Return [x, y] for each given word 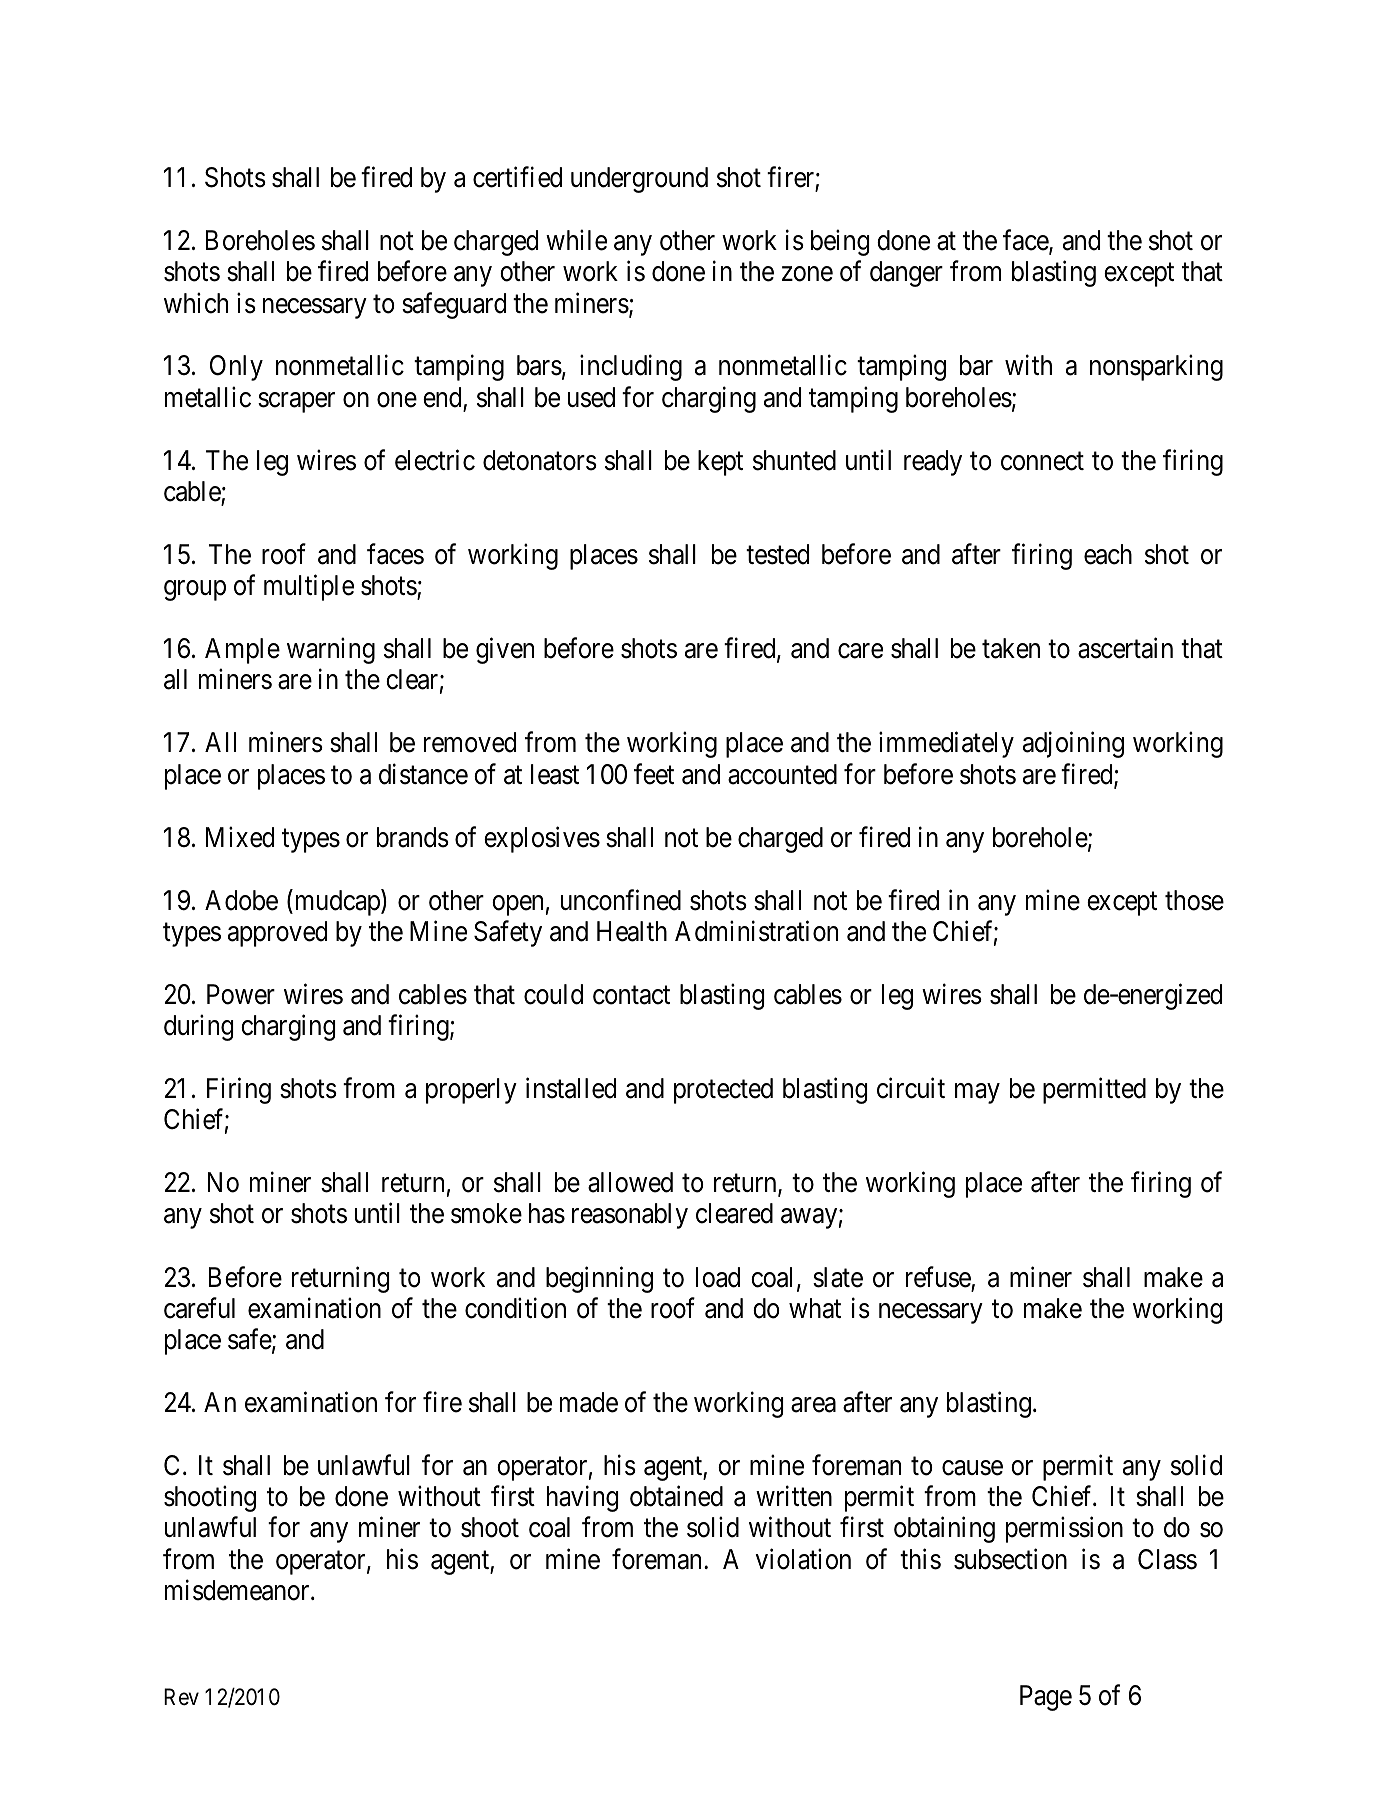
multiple [309, 588]
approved [277, 934]
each [1108, 554]
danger [906, 274]
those [1194, 900]
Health [632, 931]
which [196, 303]
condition [515, 1308]
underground [639, 180]
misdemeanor [238, 1590]
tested [777, 554]
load [718, 1277]
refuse [938, 1277]
